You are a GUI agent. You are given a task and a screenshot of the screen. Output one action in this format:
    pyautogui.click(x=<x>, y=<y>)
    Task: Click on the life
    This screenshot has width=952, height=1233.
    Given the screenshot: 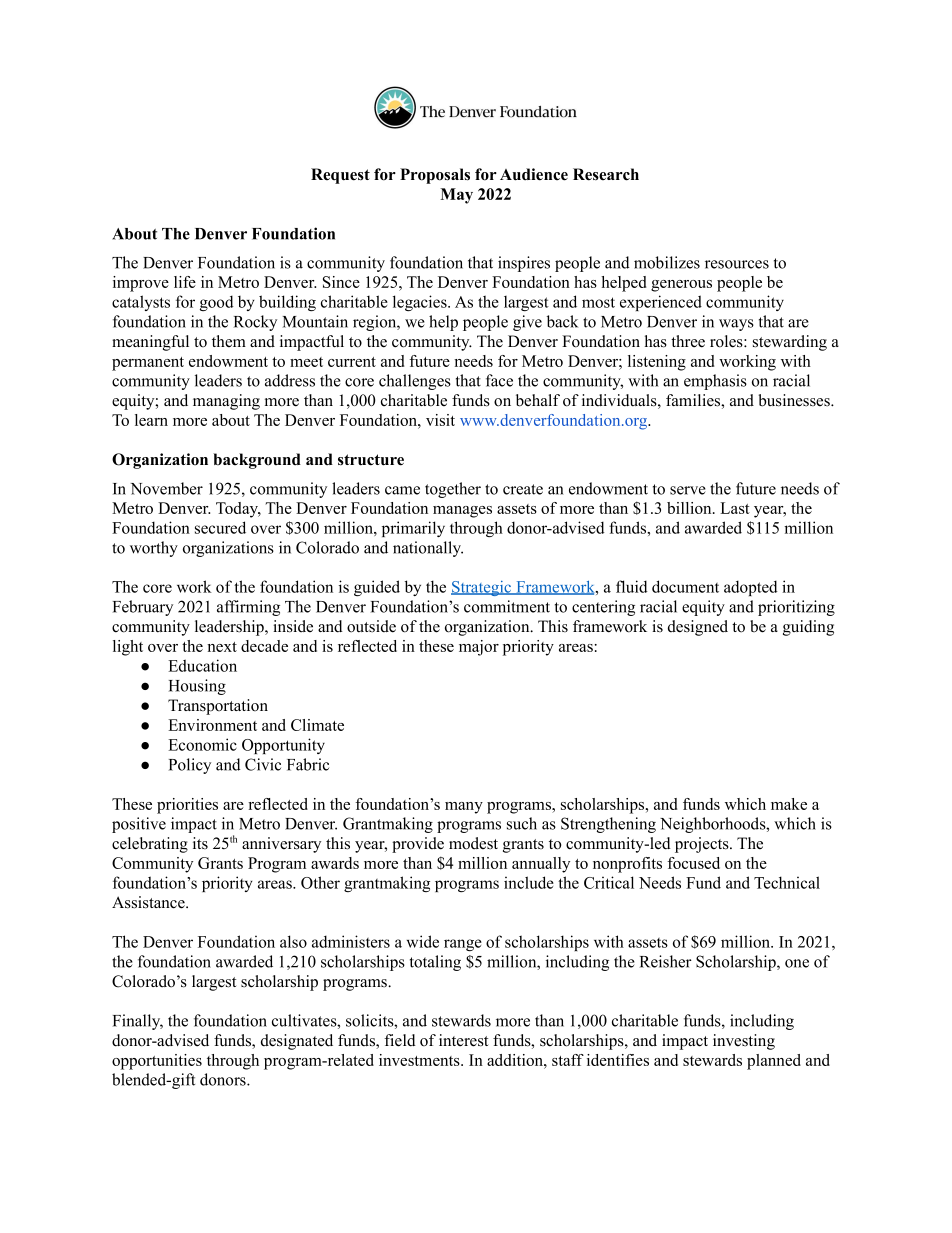 What is the action you would take?
    pyautogui.click(x=185, y=282)
